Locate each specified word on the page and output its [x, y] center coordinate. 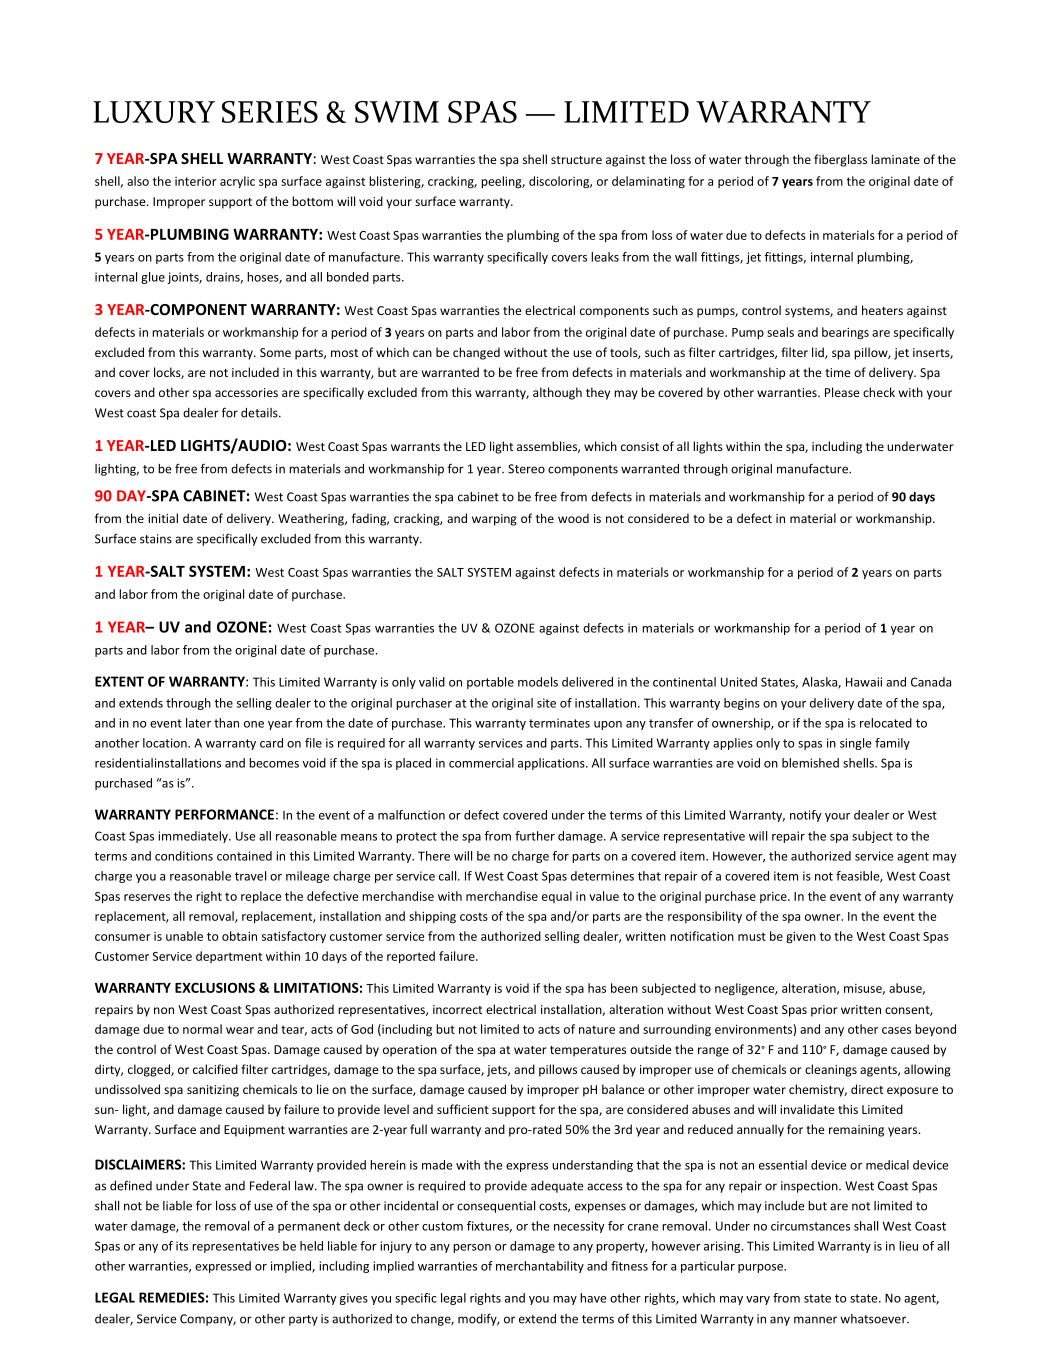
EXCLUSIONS [215, 987]
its [182, 1246]
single [856, 744]
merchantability [540, 1267]
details [260, 413]
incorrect [457, 1009]
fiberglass [840, 160]
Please [842, 392]
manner [815, 1320]
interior [196, 181]
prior [824, 1011]
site [546, 703]
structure [576, 160]
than [226, 723]
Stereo [526, 469]
